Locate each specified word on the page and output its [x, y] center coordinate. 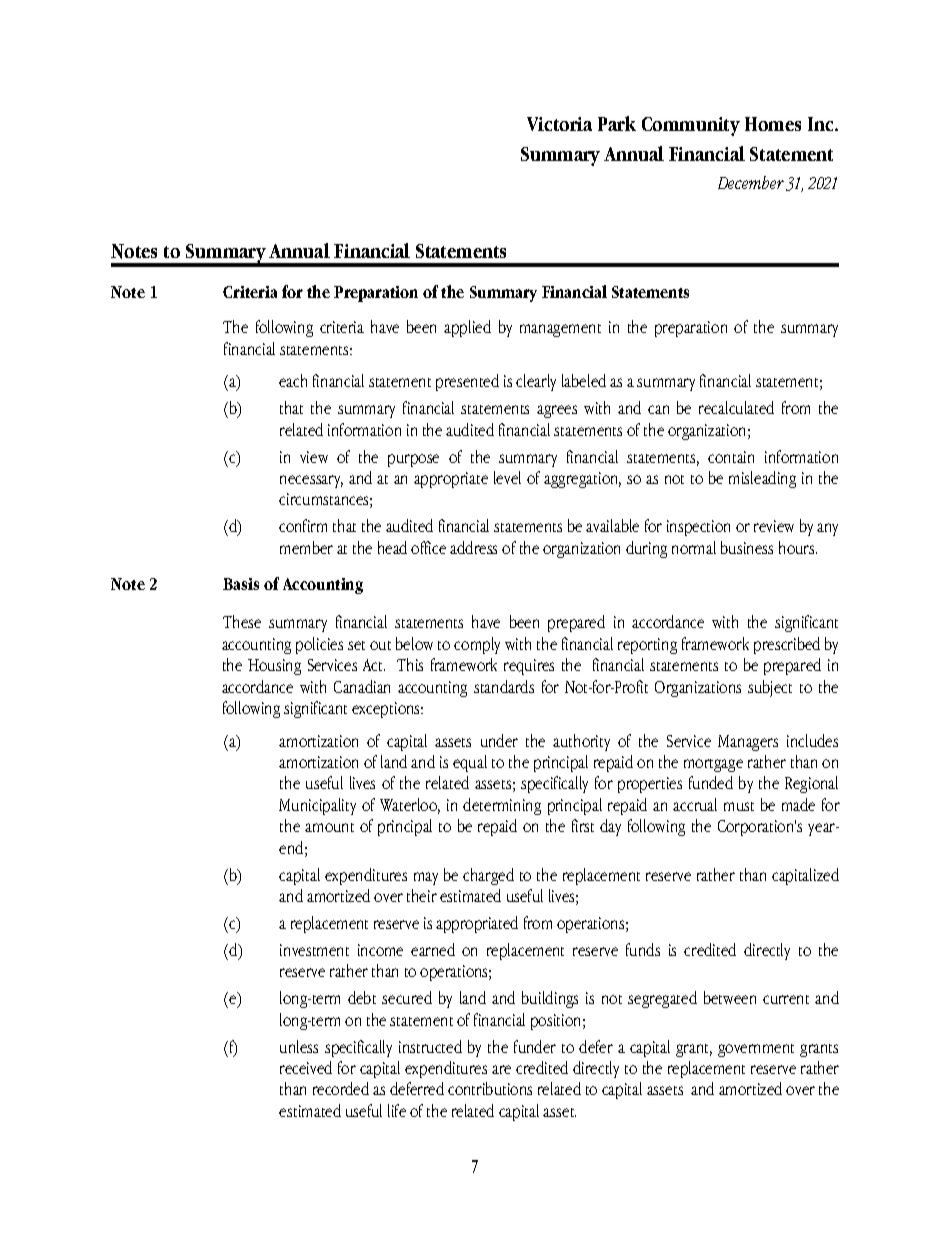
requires [529, 667]
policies [319, 645]
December [751, 182]
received [306, 1067]
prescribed [787, 645]
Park [617, 123]
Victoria [559, 124]
